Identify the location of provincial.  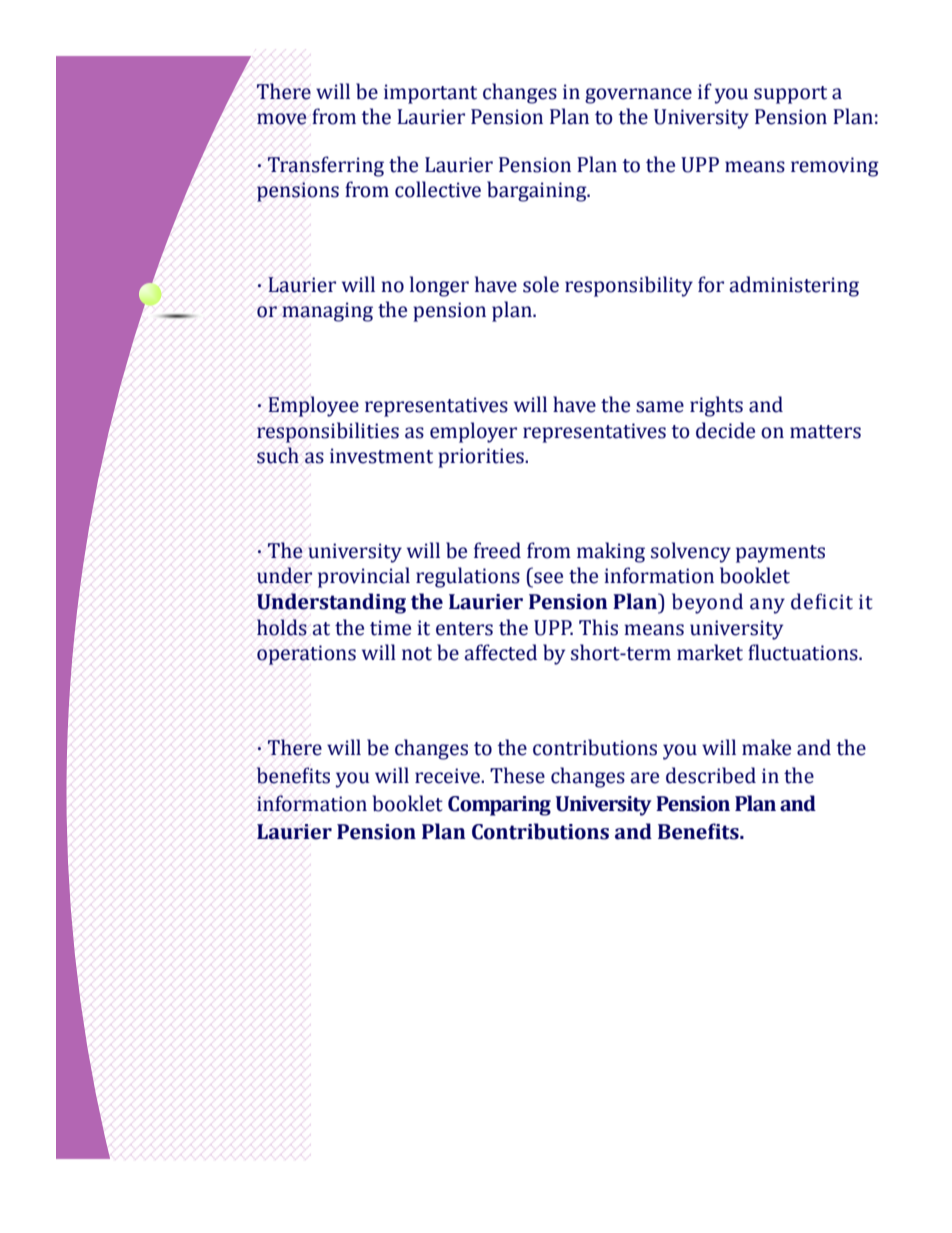
(364, 577).
